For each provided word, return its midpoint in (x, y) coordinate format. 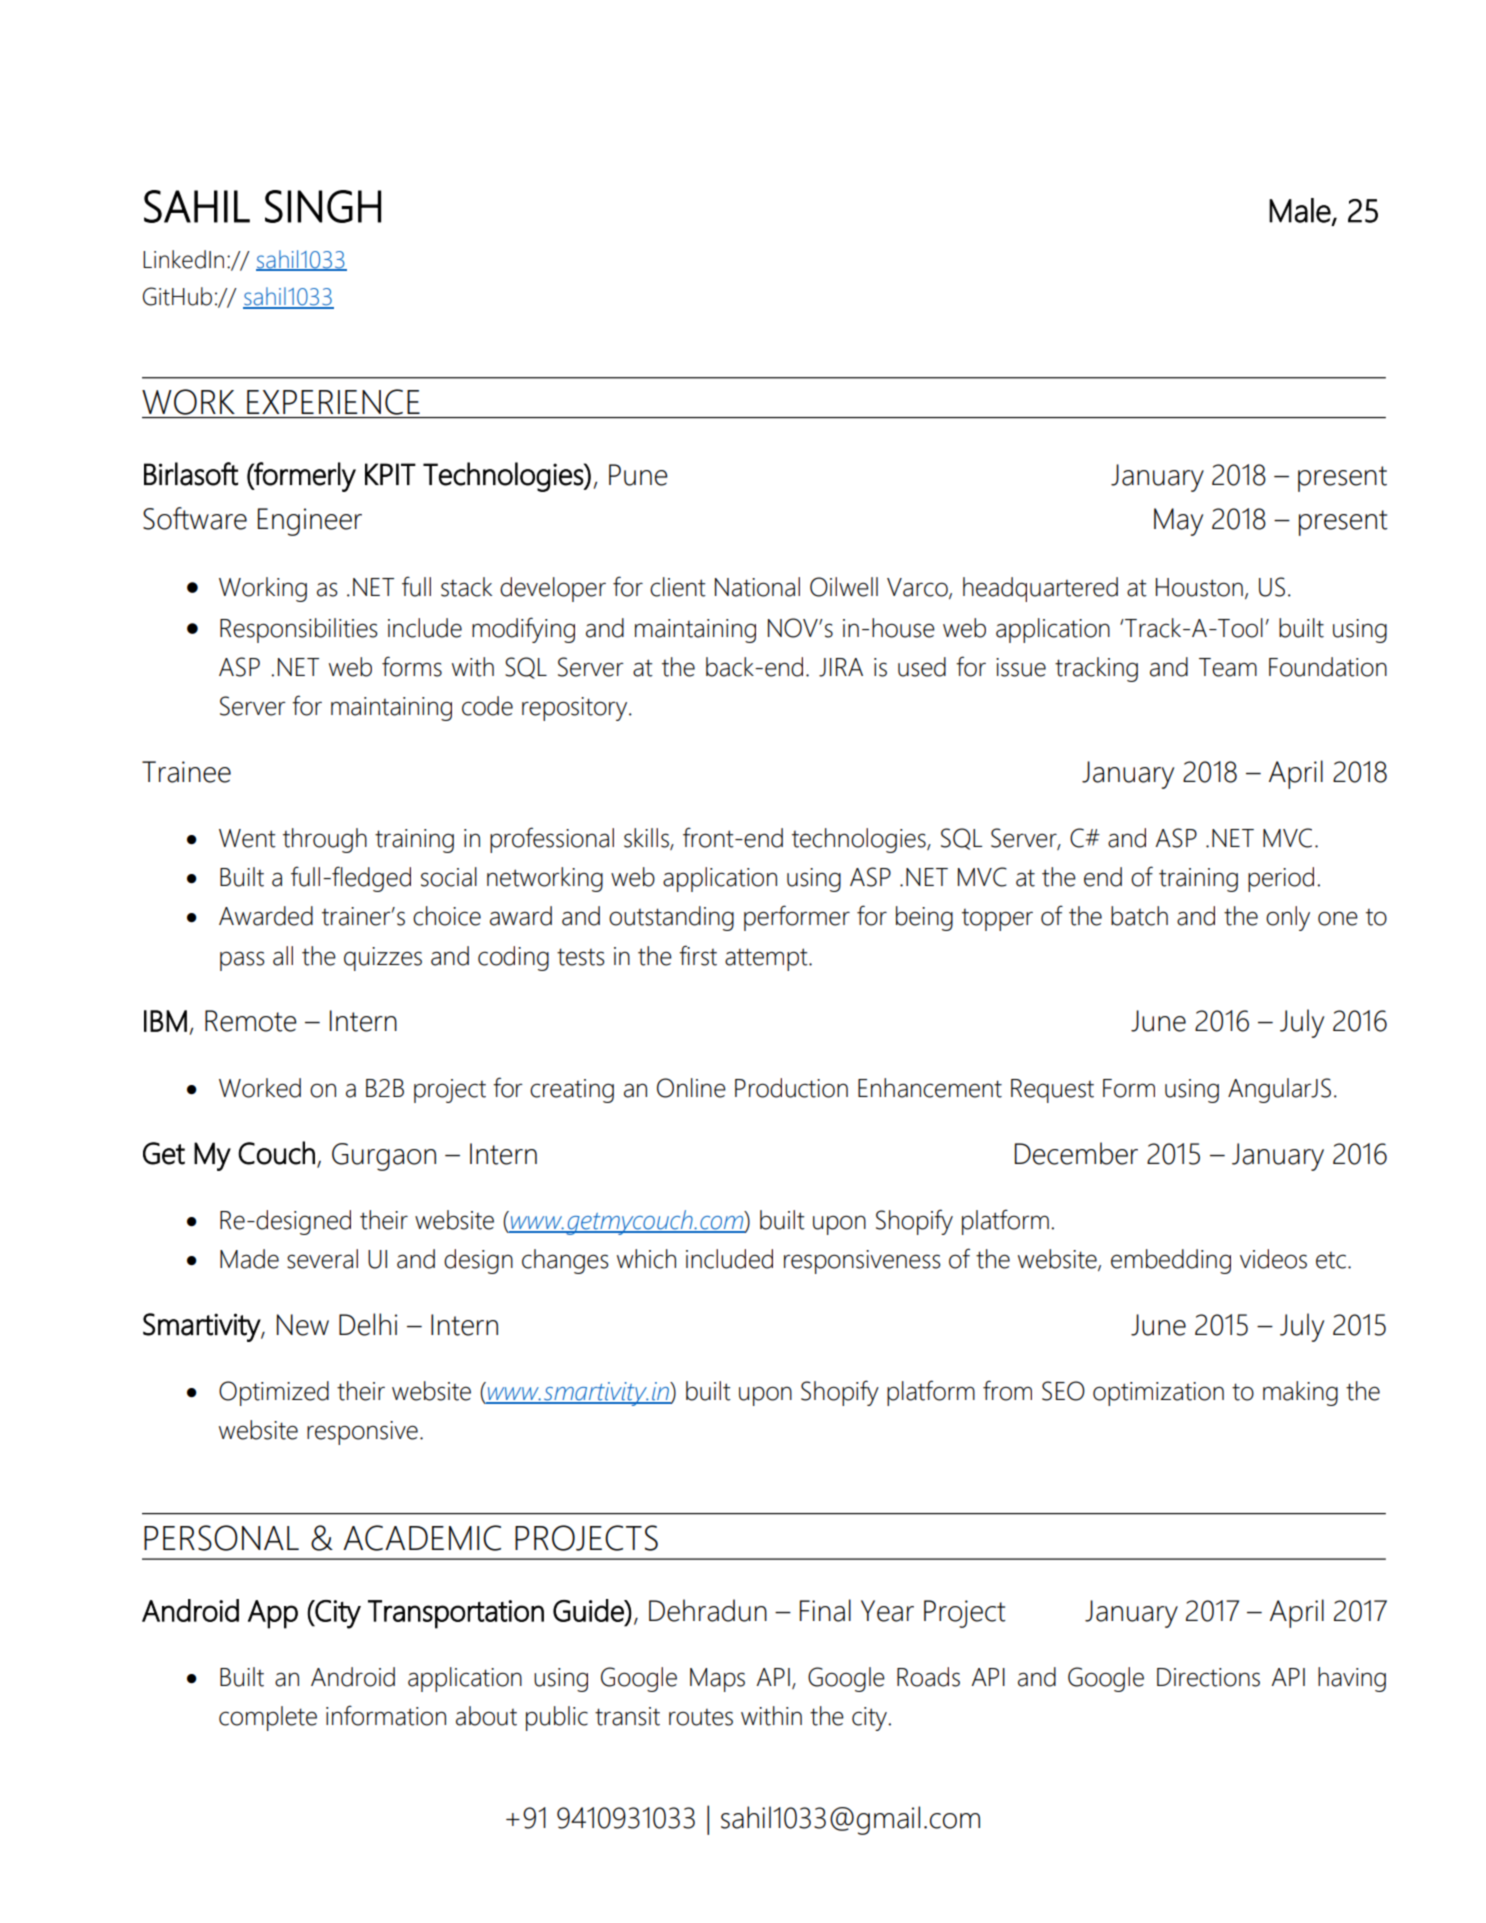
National (757, 587)
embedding (1171, 1261)
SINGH (323, 206)
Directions (1208, 1677)
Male (1300, 210)
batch (1139, 916)
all (283, 956)
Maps (717, 1680)
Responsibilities (299, 630)
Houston (1199, 587)
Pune (638, 475)
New (303, 1325)
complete (268, 1718)
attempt (767, 959)
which (646, 1259)
